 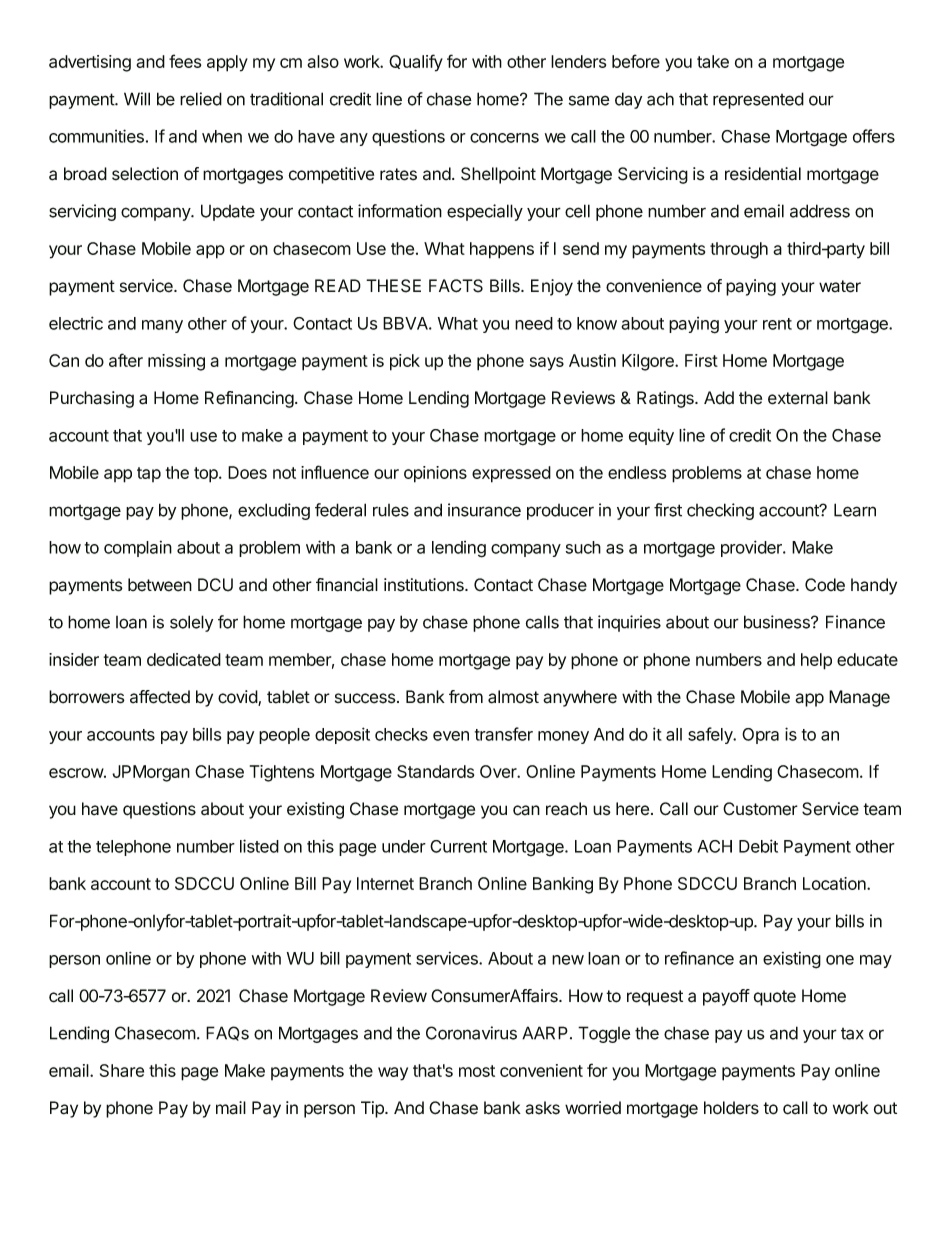 I want to click on institutions, so click(x=425, y=585).
